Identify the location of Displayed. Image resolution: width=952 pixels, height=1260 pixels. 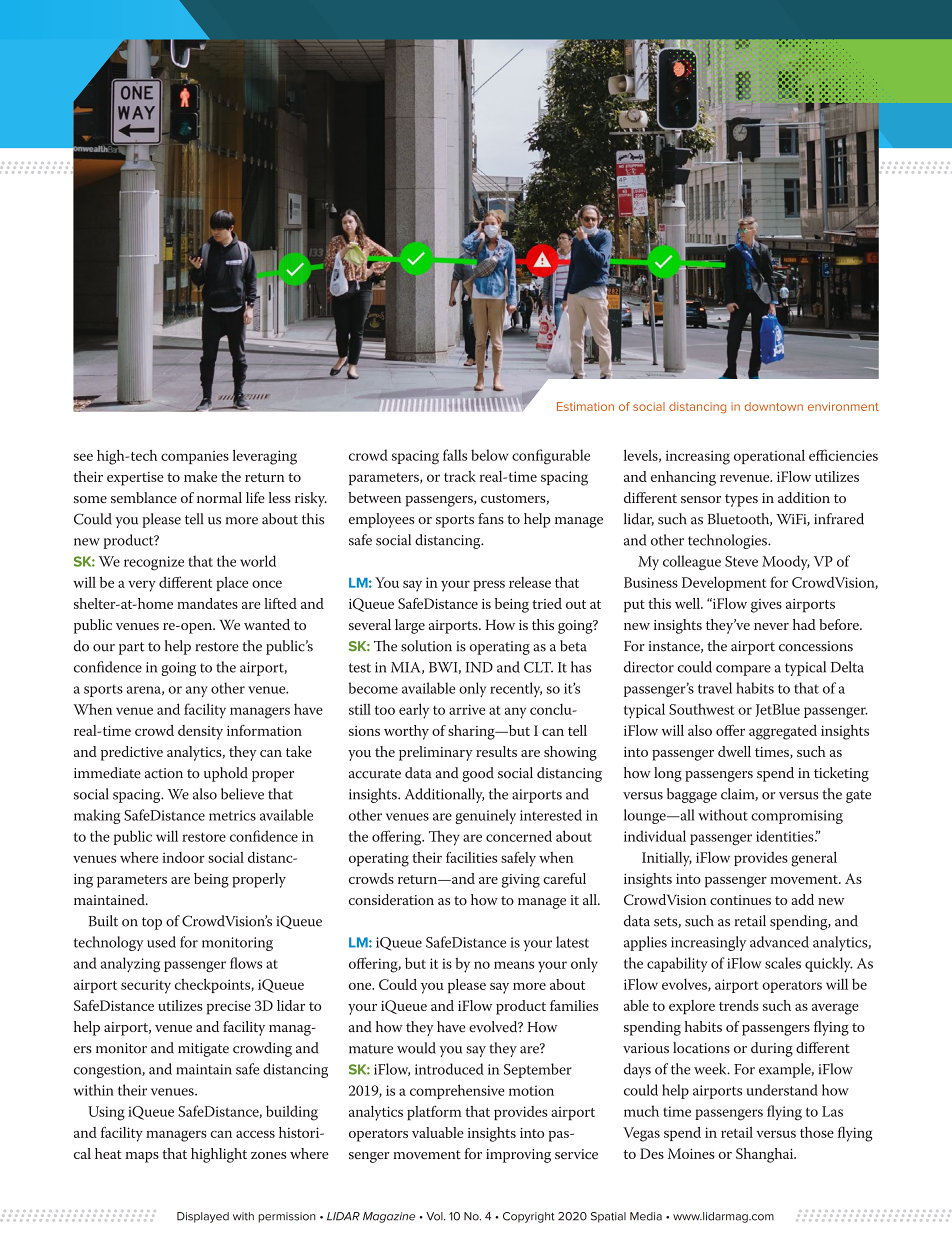
(203, 1217).
